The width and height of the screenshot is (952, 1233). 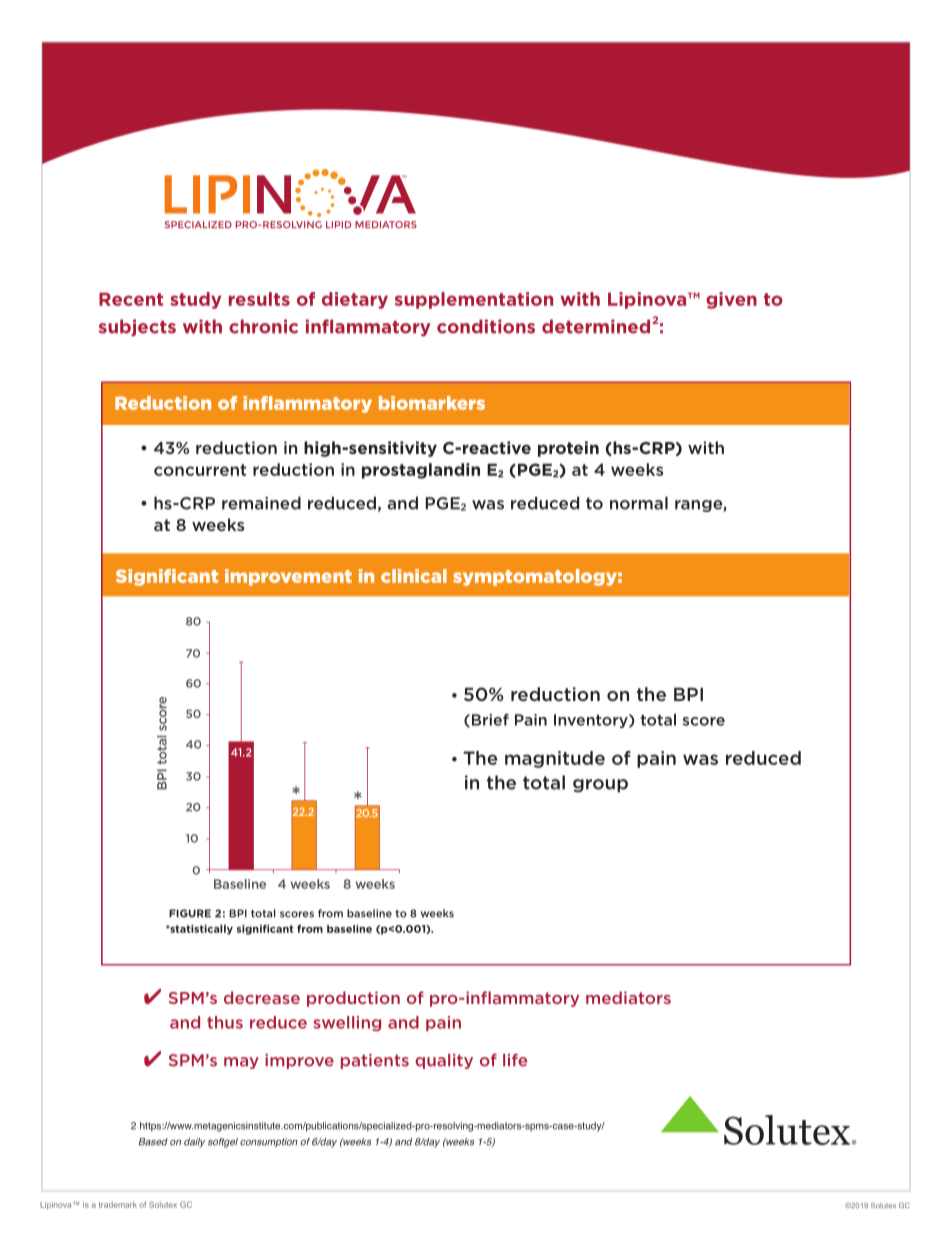 I want to click on group, so click(x=600, y=786).
